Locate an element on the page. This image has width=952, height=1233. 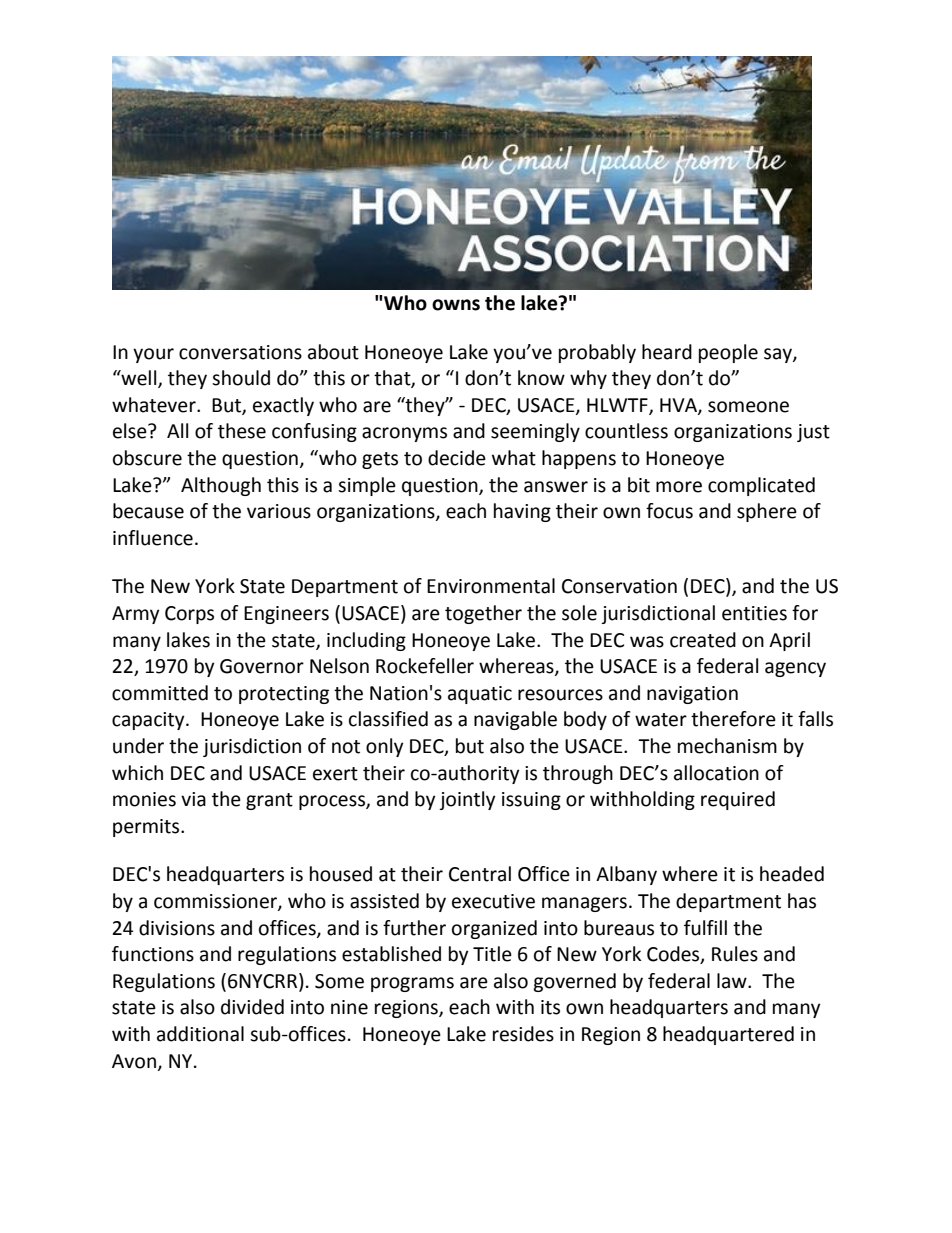
fulfill is located at coordinates (705, 928).
